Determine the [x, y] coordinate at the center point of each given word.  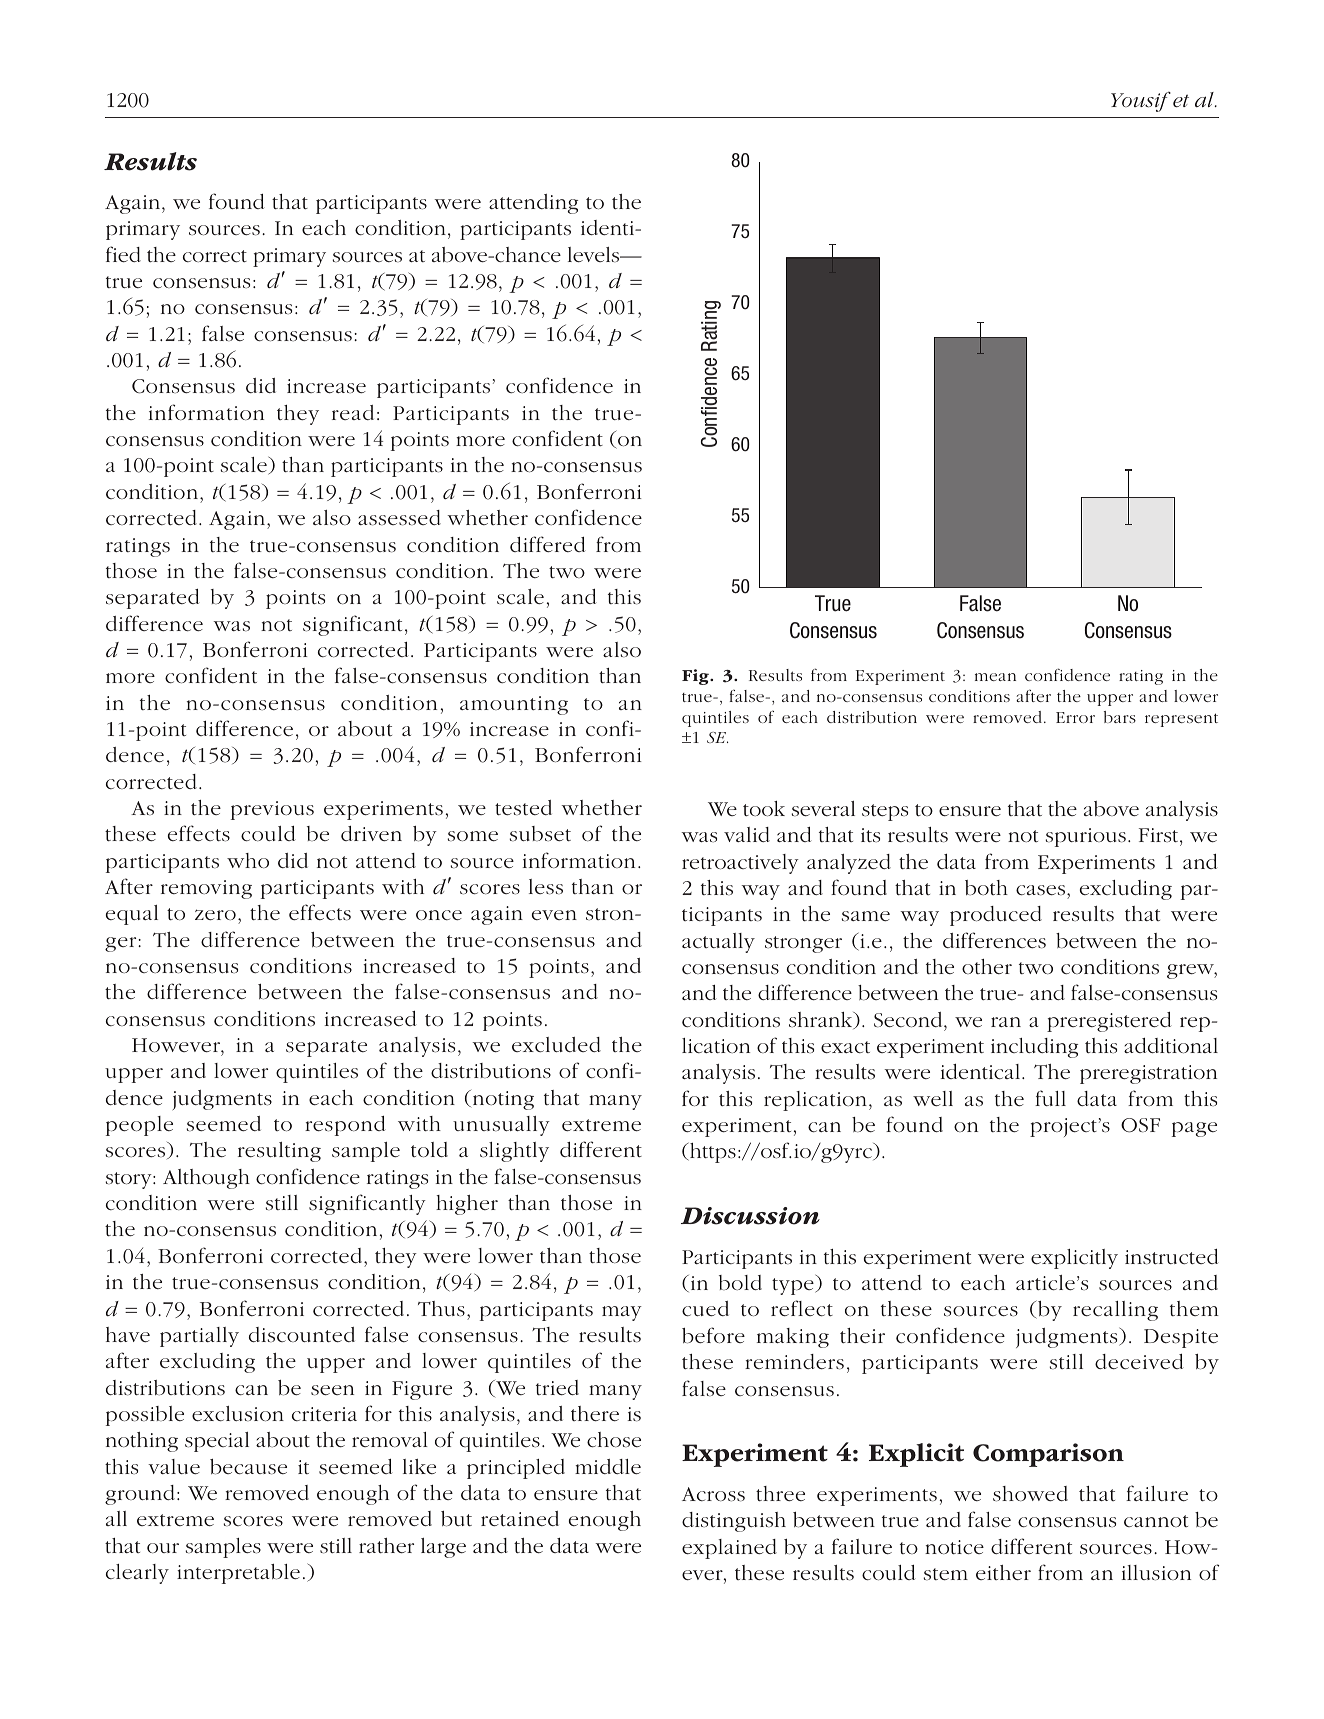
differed [548, 544]
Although [206, 1179]
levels [595, 255]
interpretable [238, 1574]
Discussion [750, 1216]
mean [995, 677]
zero [215, 914]
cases [1042, 890]
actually [718, 943]
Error [1075, 717]
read [353, 412]
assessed [399, 518]
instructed [1172, 1257]
